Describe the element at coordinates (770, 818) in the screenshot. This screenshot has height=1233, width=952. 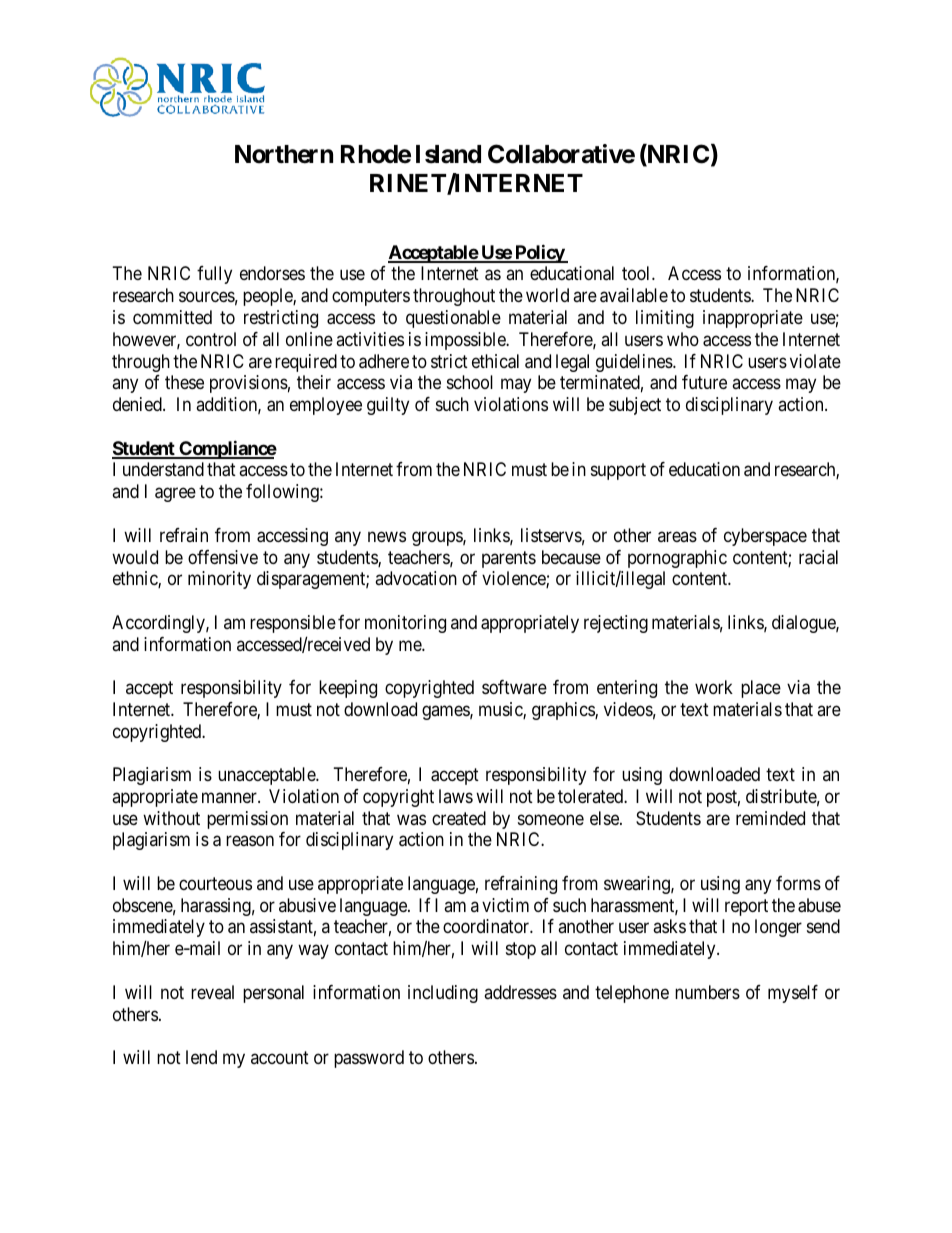
I see `reminded` at that location.
